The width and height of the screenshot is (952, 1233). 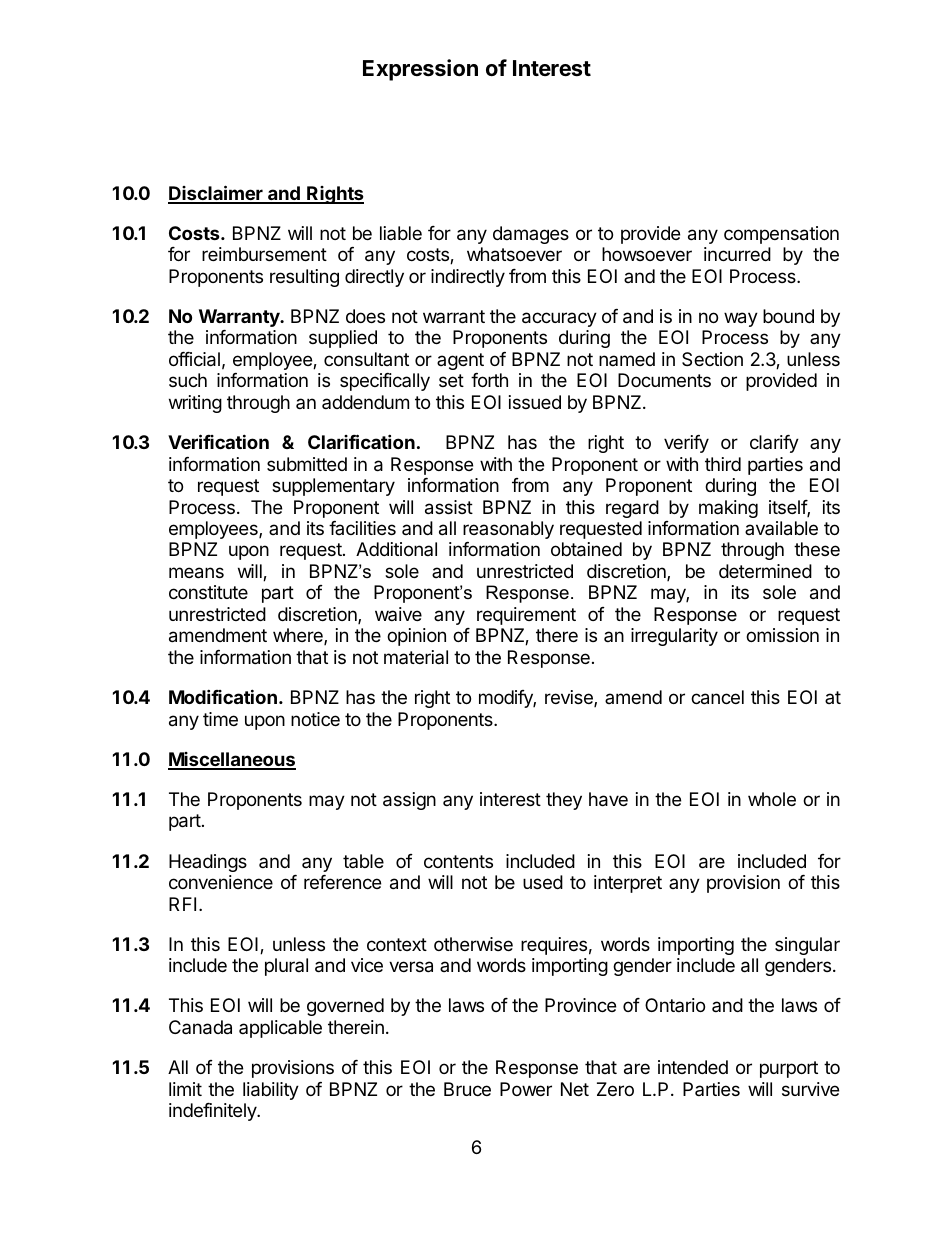 What do you see at coordinates (765, 571) in the screenshot?
I see `determined` at bounding box center [765, 571].
